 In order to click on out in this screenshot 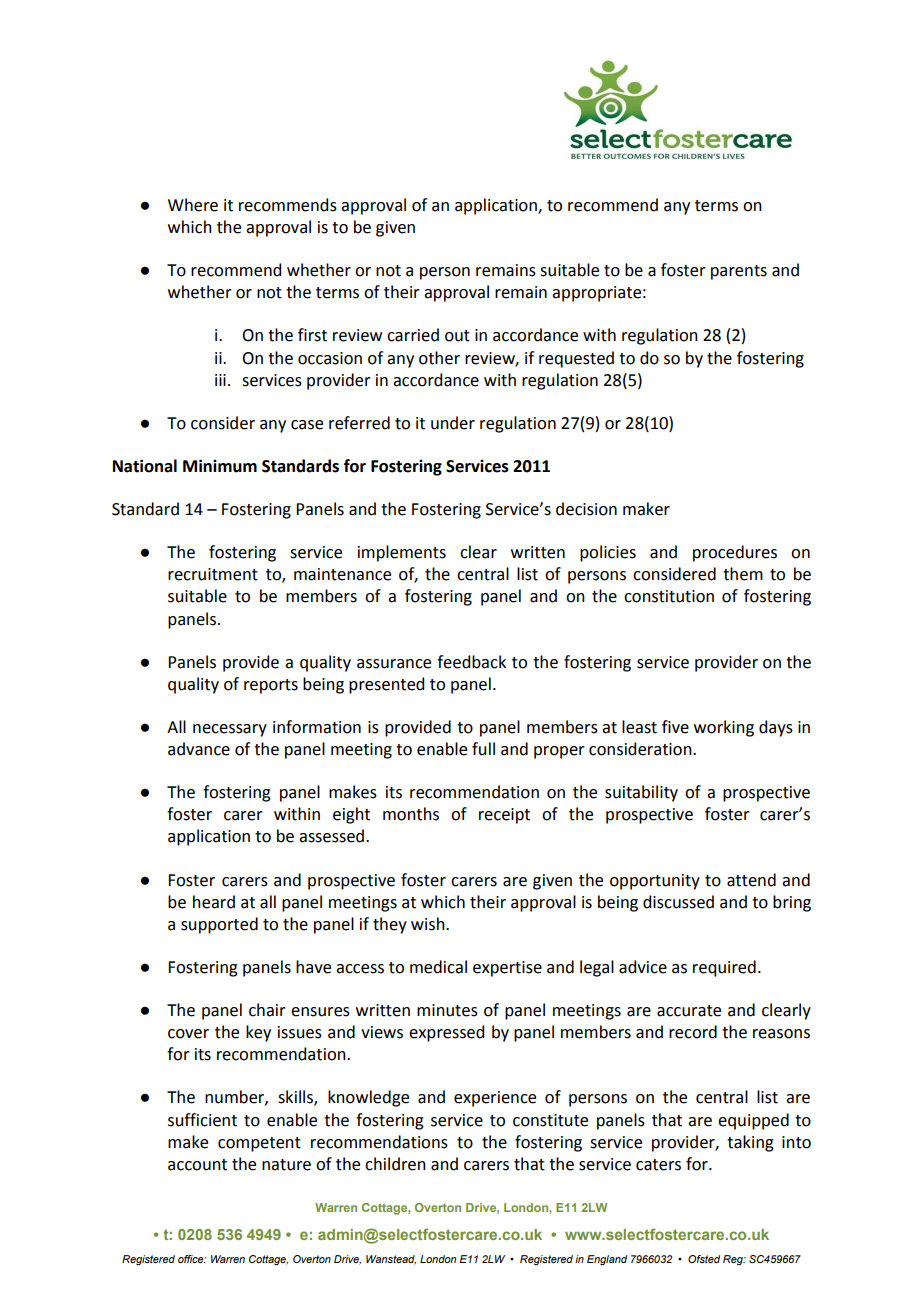, I will do `click(457, 336)`.
